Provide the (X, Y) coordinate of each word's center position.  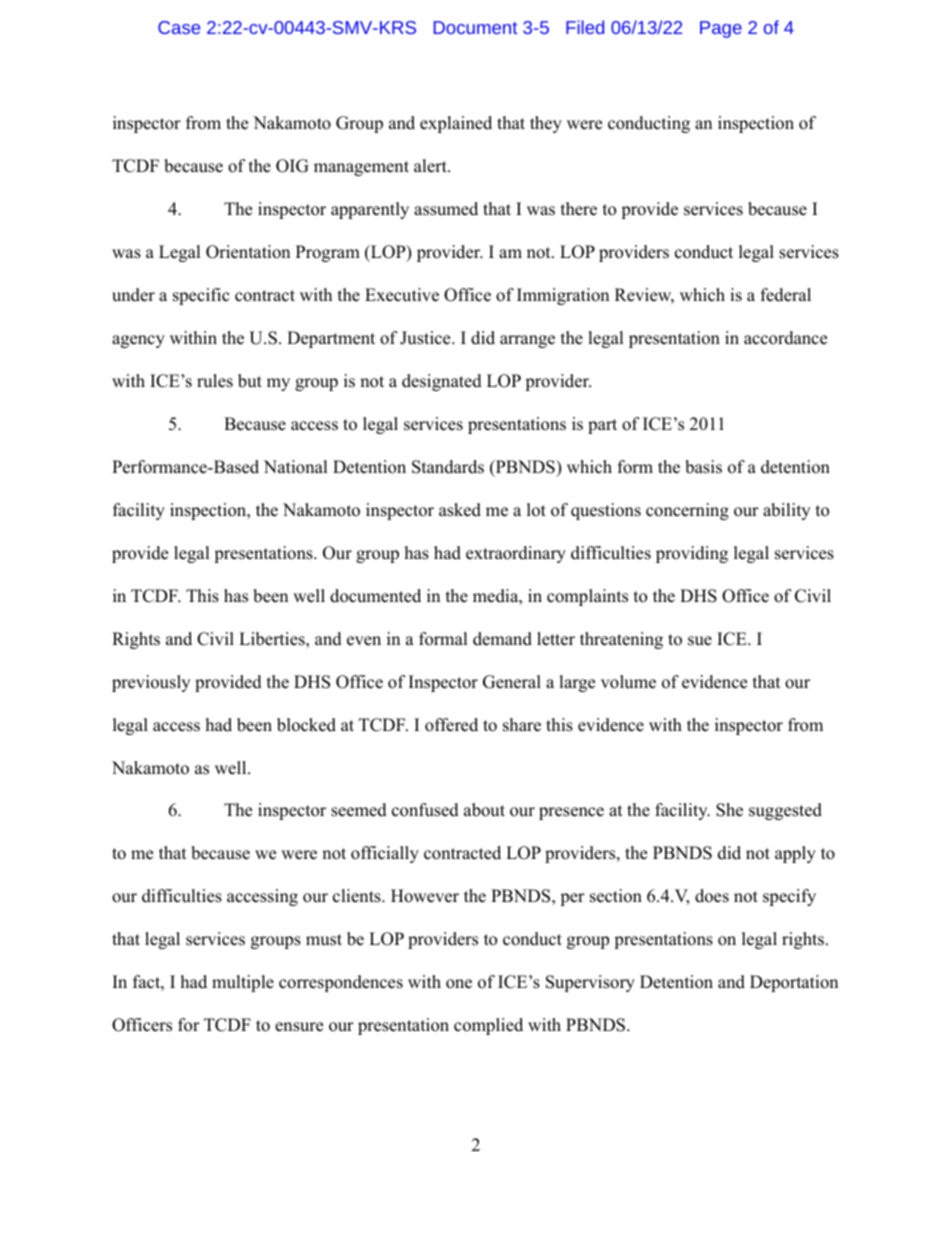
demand (502, 639)
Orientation (248, 252)
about (484, 810)
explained (456, 124)
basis (703, 467)
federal (786, 295)
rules (215, 381)
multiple (243, 983)
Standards (448, 467)
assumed (446, 209)
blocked (306, 725)
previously (151, 683)
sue (700, 641)
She (729, 810)
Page (721, 29)
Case (179, 27)
